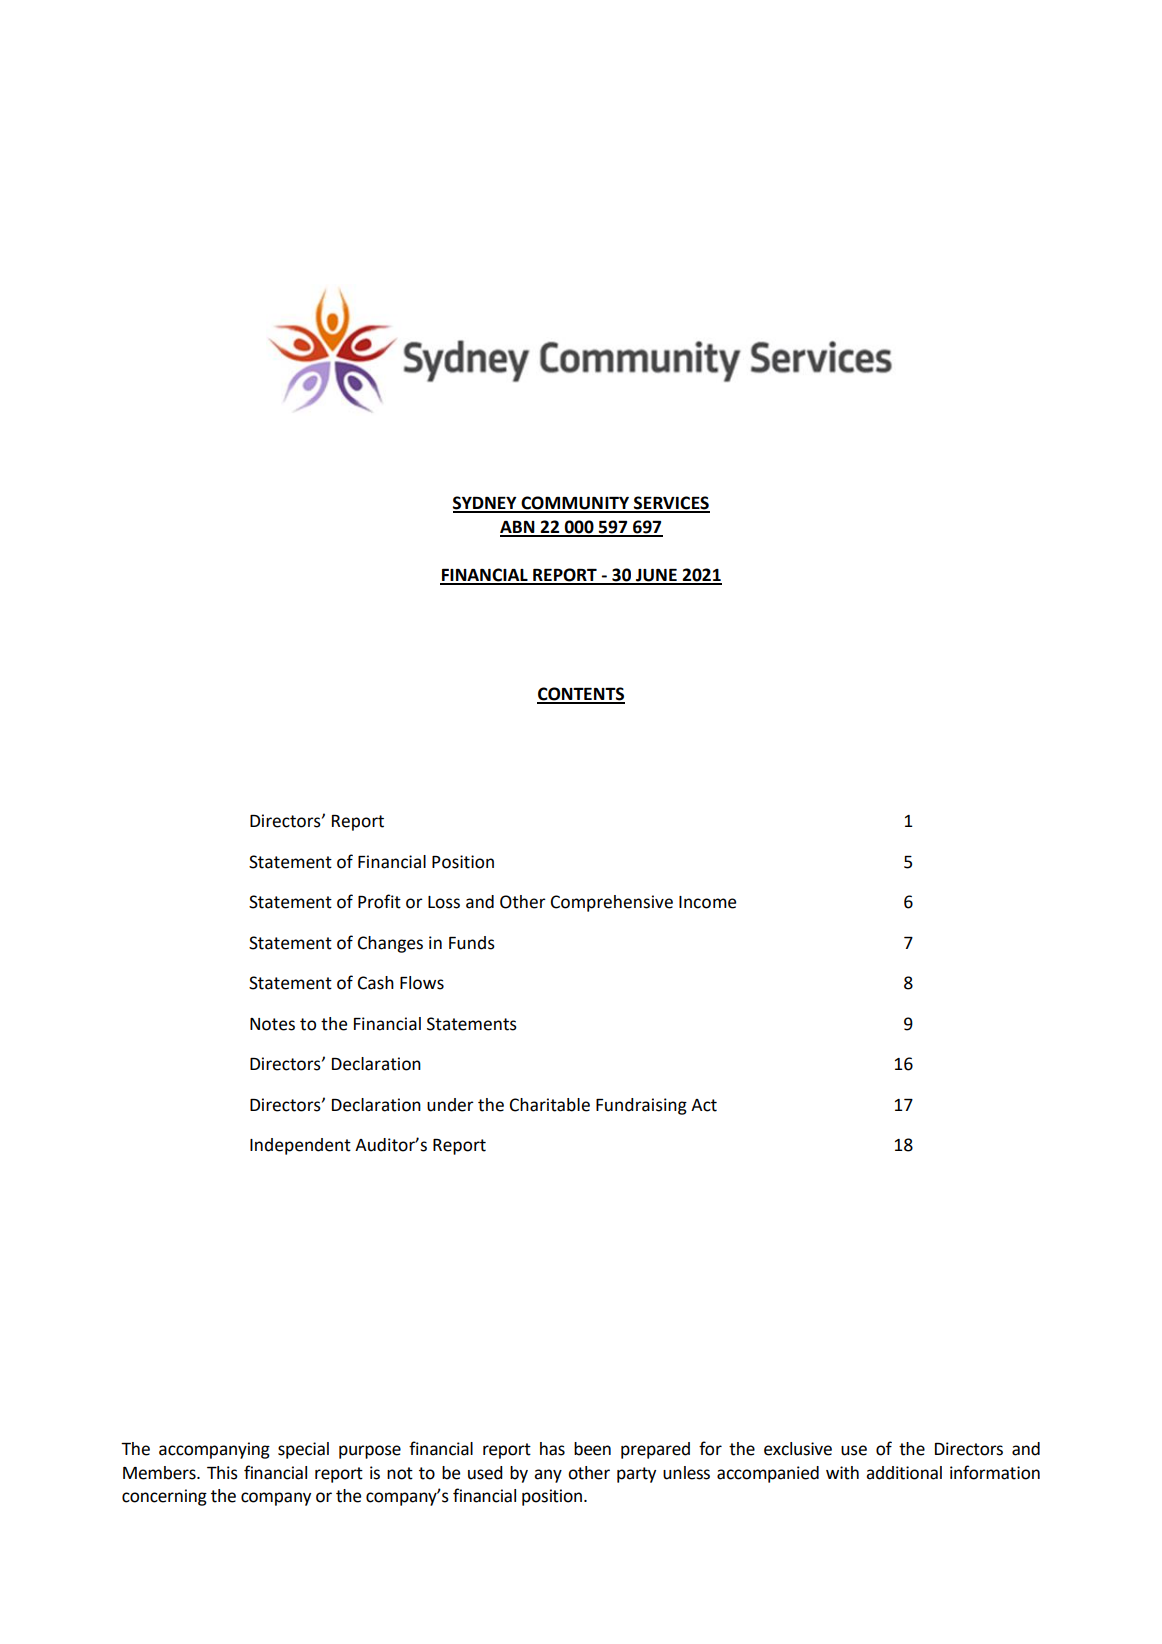 Image resolution: width=1162 pixels, height=1644 pixels. What do you see at coordinates (222, 1473) in the image?
I see `This` at bounding box center [222, 1473].
